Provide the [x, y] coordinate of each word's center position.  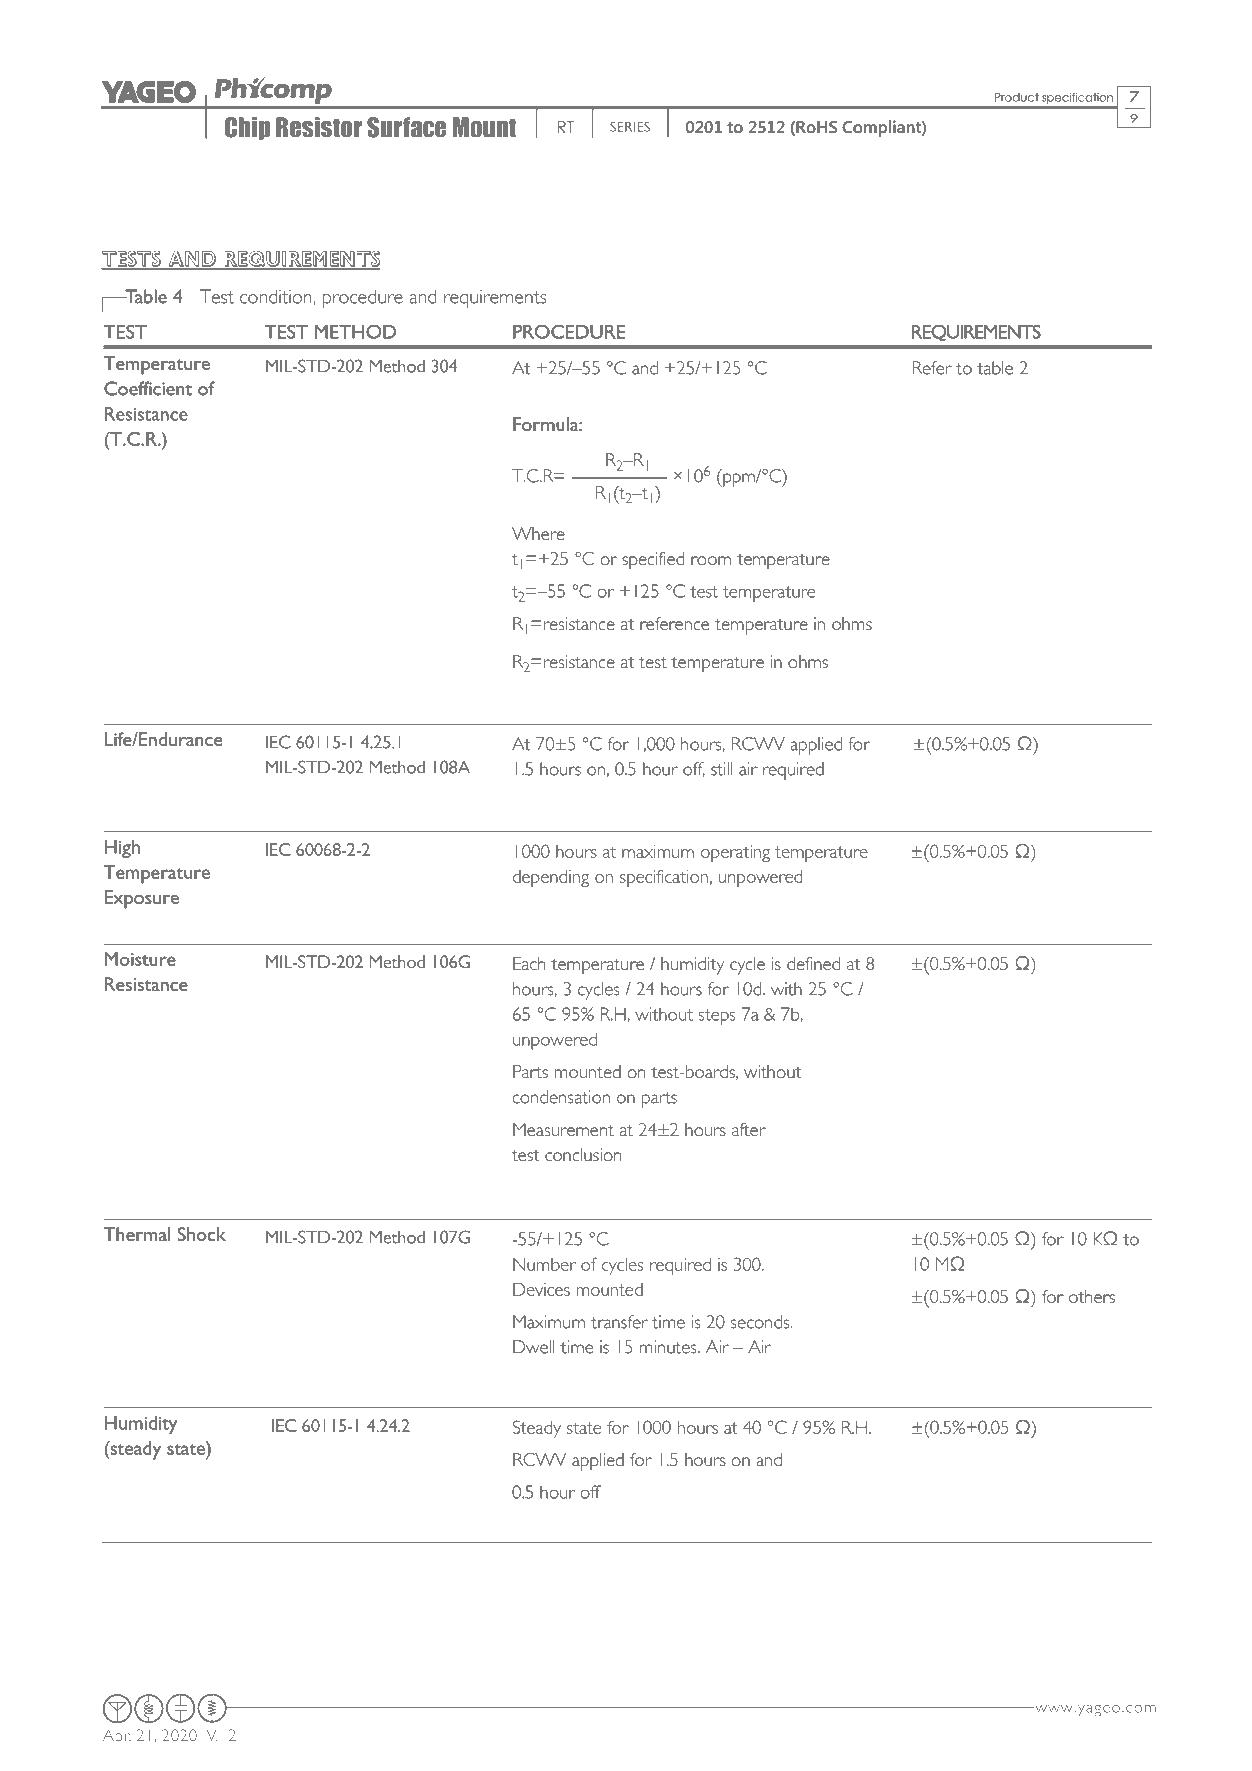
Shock [202, 1234]
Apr [117, 1737]
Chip [247, 128]
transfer [619, 1322]
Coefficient [148, 388]
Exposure [142, 899]
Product [1017, 97]
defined [813, 963]
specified [653, 561]
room [711, 560]
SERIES [630, 127]
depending [550, 878]
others [1092, 1296]
